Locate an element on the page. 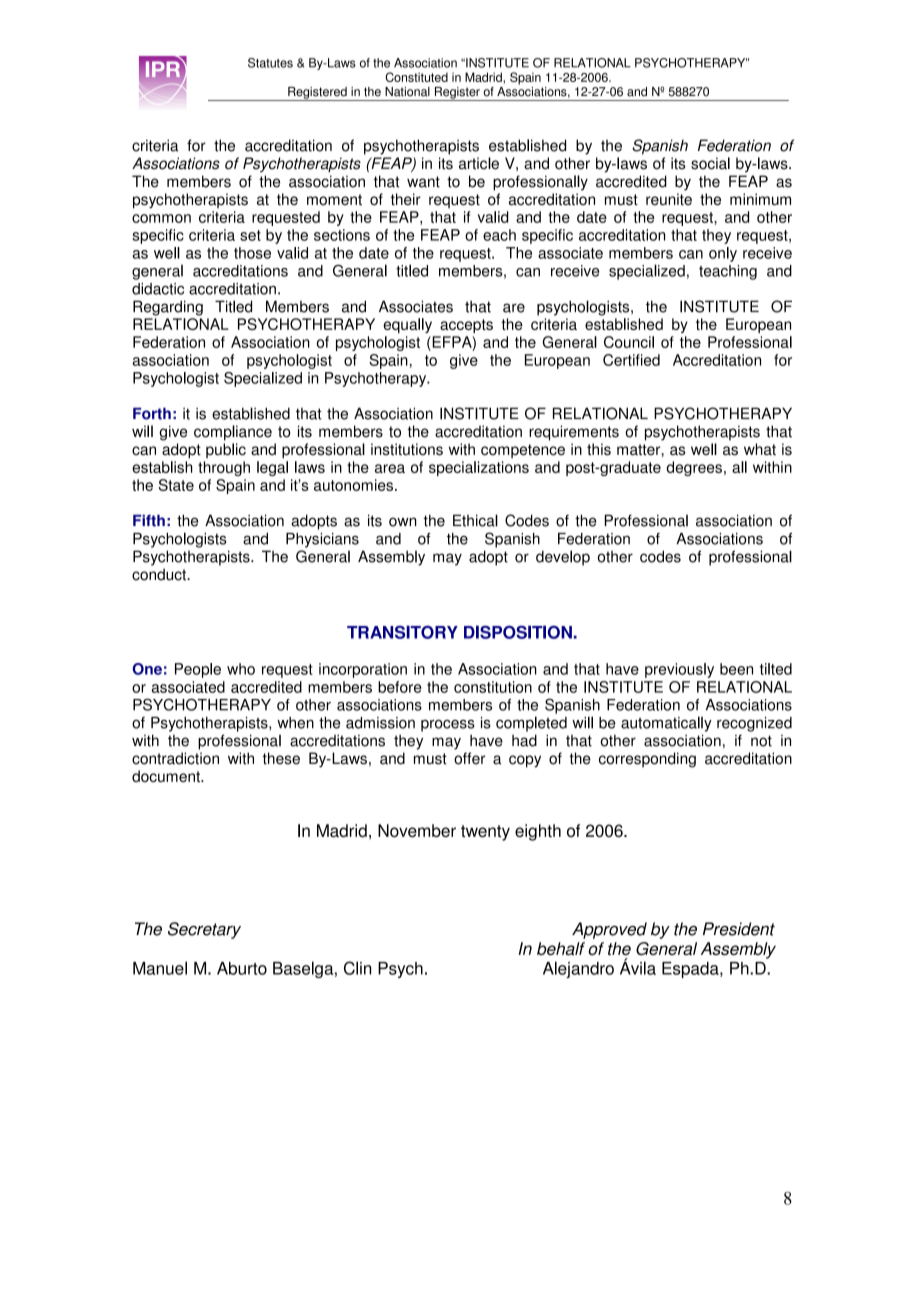 This document has width=924, height=1308. Ethical is located at coordinates (475, 520).
